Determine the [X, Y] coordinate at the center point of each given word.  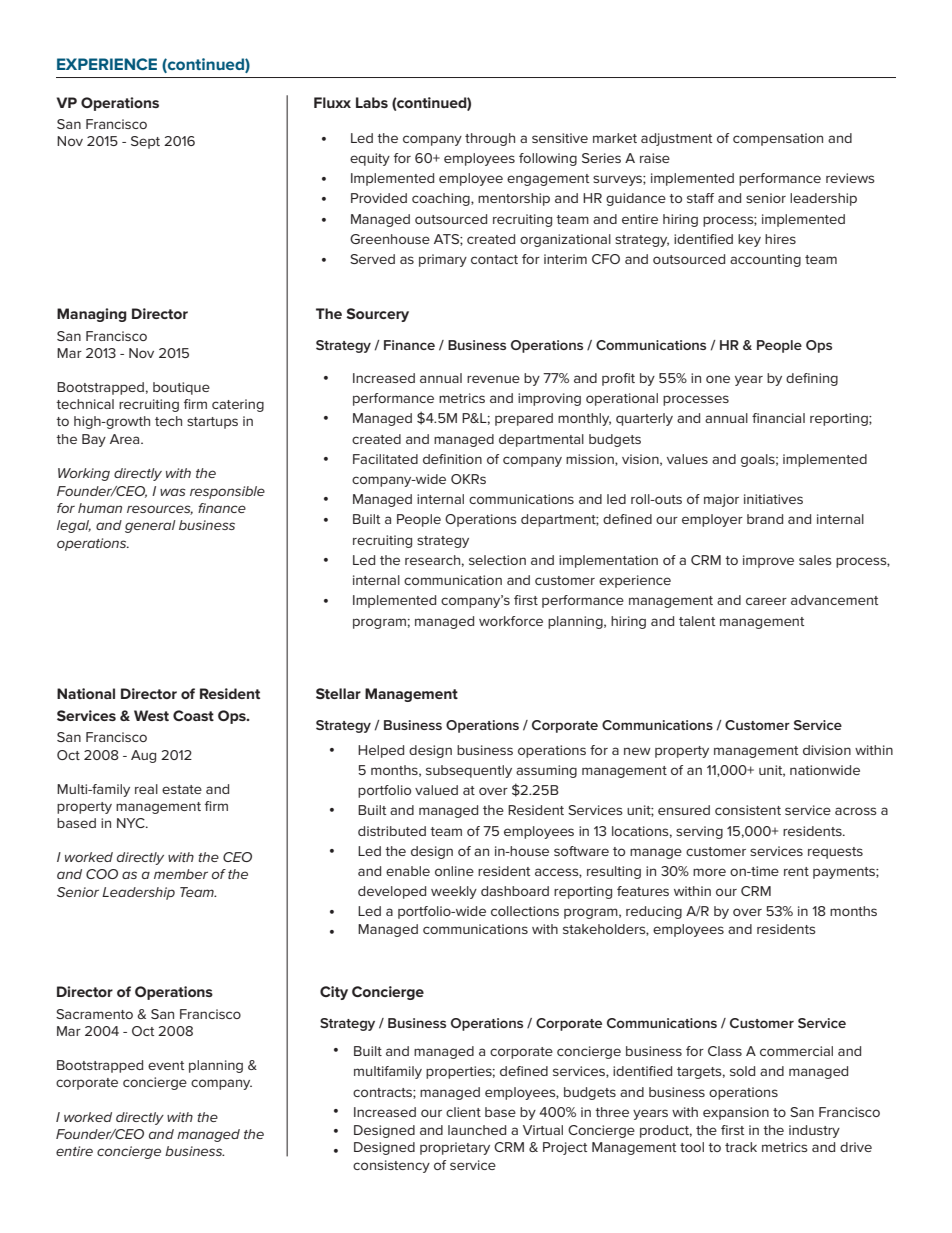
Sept [145, 142]
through [490, 139]
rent [796, 871]
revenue [493, 379]
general [150, 526]
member [181, 874]
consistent [748, 810]
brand [765, 519]
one [718, 379]
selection [497, 560]
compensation [778, 139]
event [166, 1065]
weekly [454, 892]
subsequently [469, 771]
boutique [181, 388]
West [151, 715]
